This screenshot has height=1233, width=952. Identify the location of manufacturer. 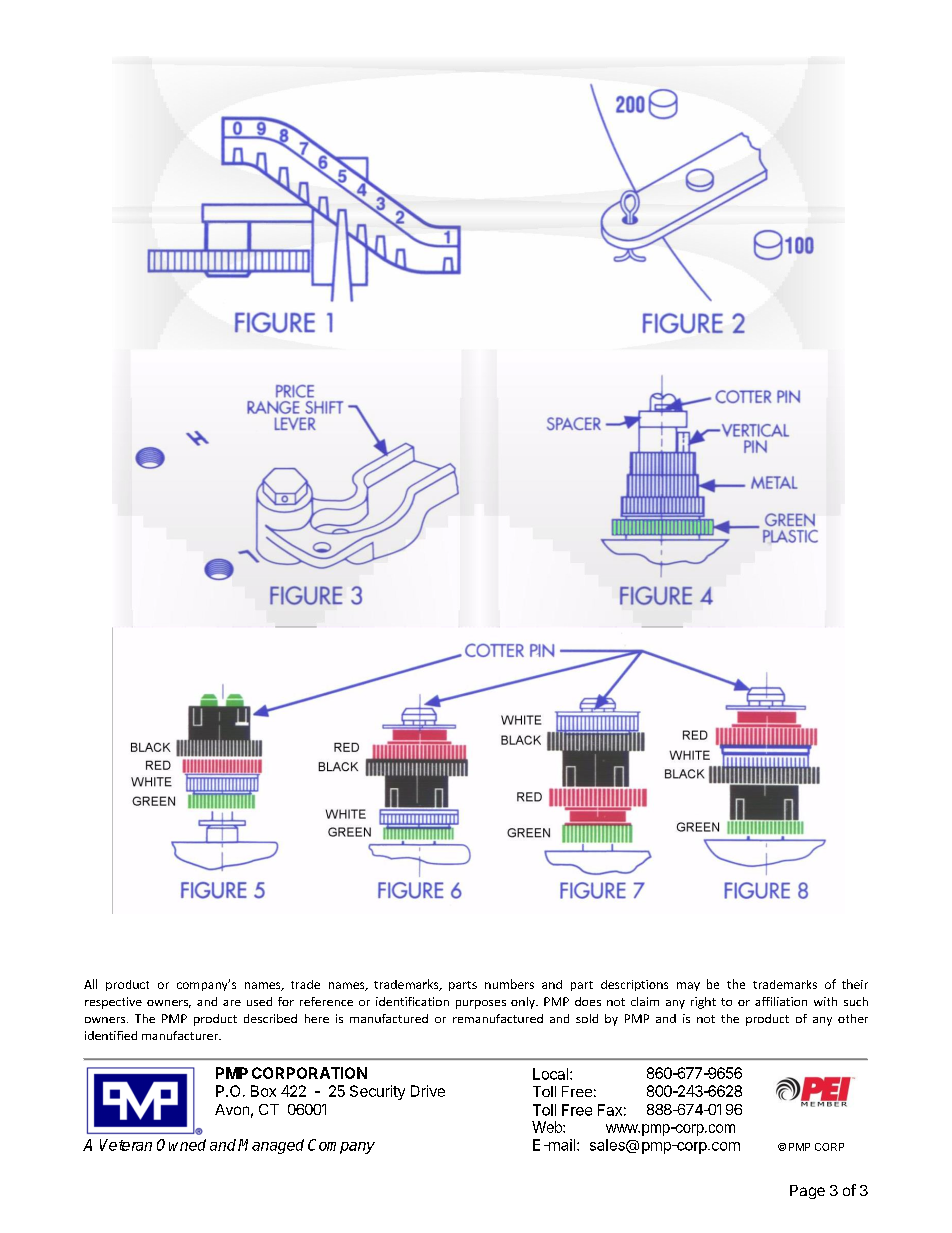
(181, 1035).
